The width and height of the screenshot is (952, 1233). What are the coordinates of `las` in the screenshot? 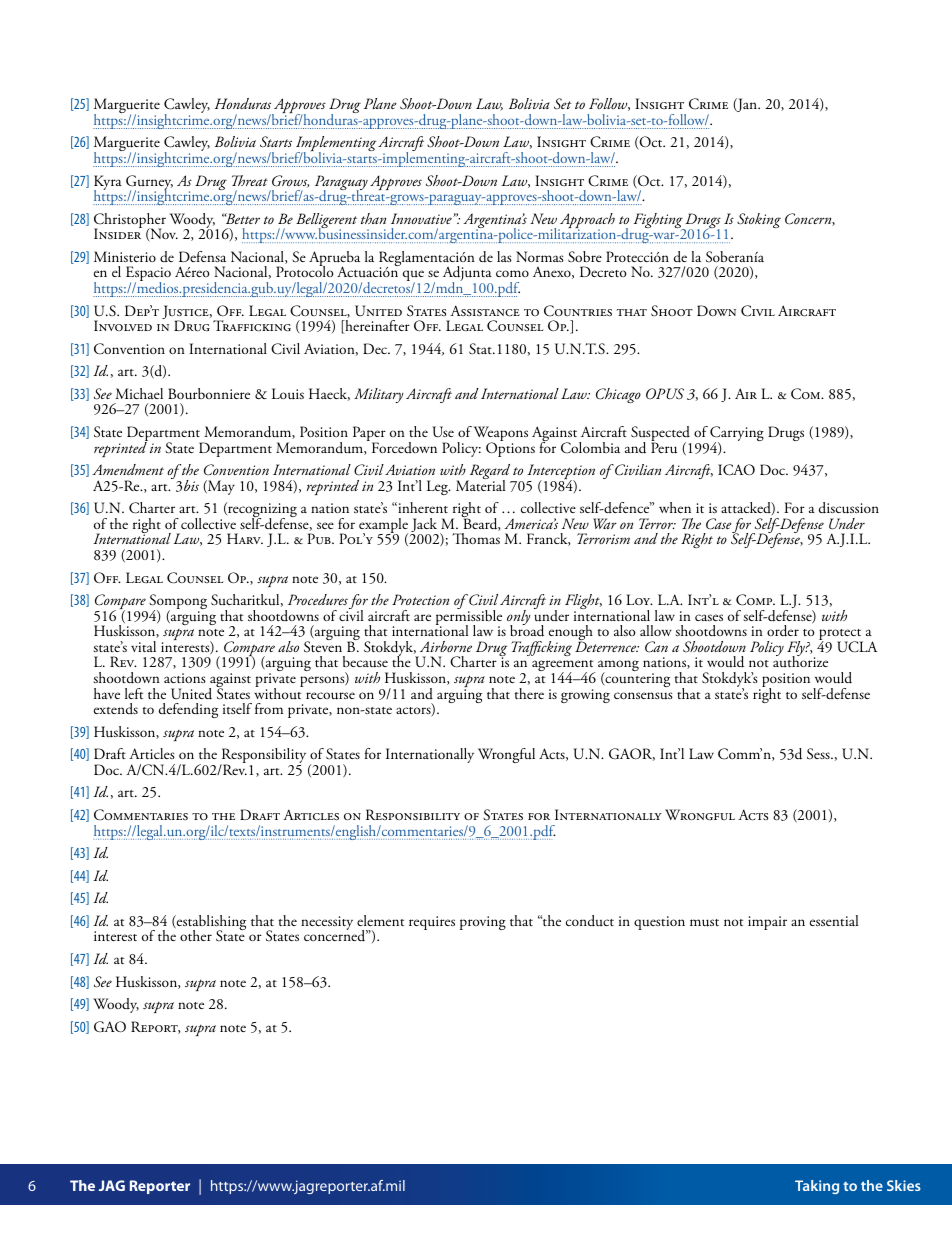 It's located at (504, 256).
